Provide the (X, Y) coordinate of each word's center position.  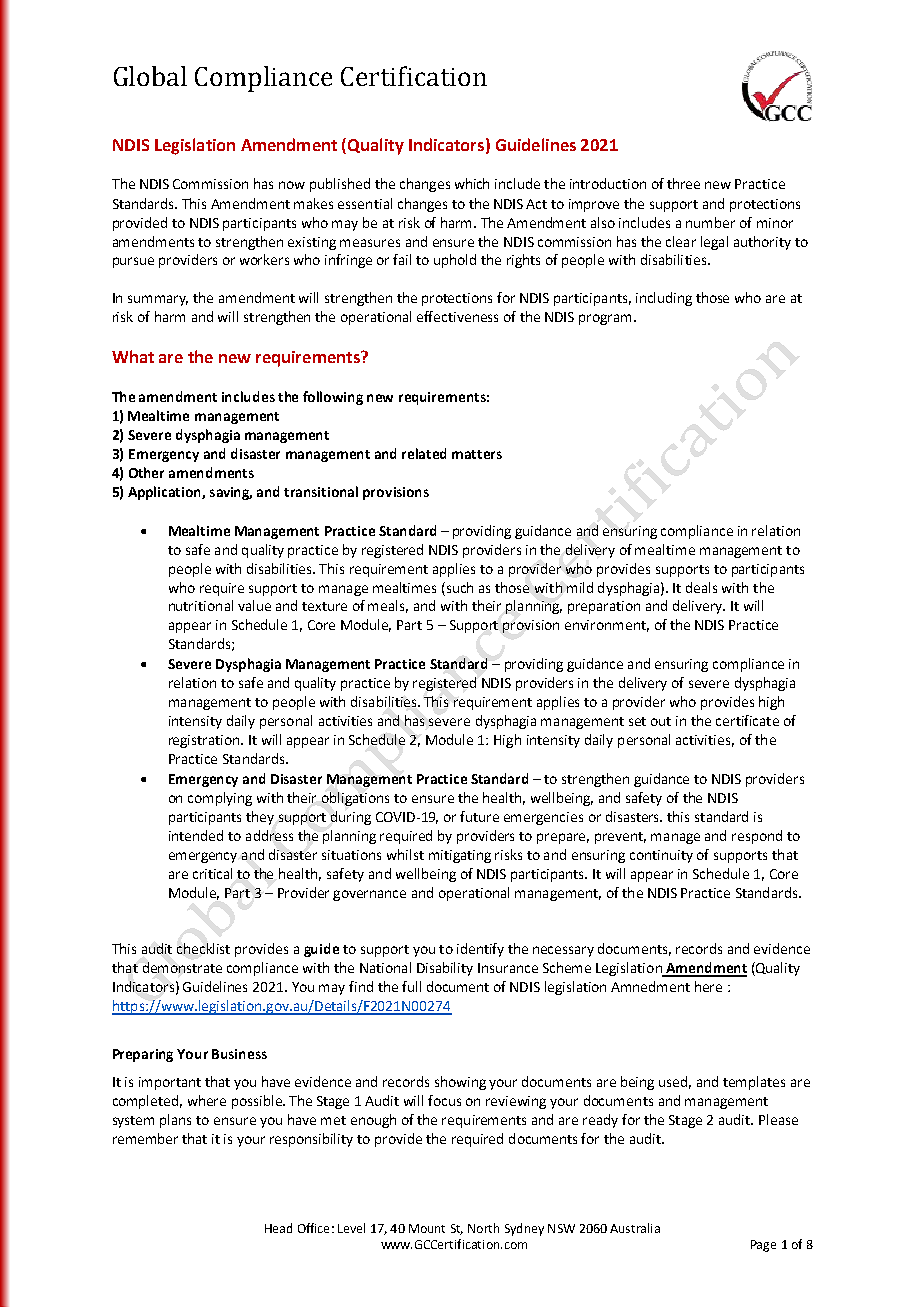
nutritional (201, 605)
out (661, 721)
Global (150, 76)
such (460, 587)
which (472, 183)
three (683, 183)
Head (278, 1228)
